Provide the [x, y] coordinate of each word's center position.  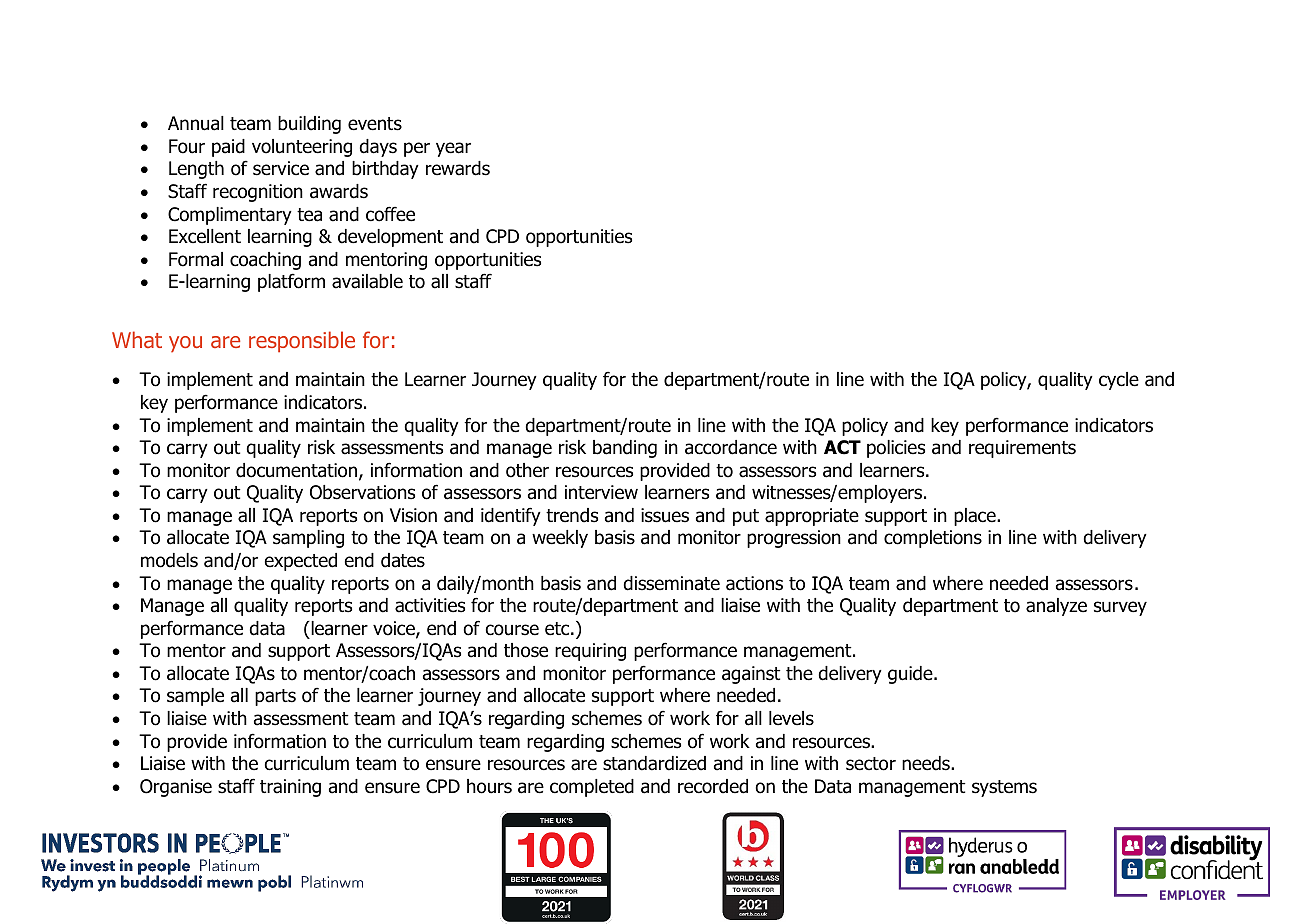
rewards [458, 168]
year [453, 149]
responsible [302, 342]
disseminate [671, 583]
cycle [1119, 381]
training [290, 788]
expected [301, 562]
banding [625, 449]
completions [933, 539]
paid [228, 148]
